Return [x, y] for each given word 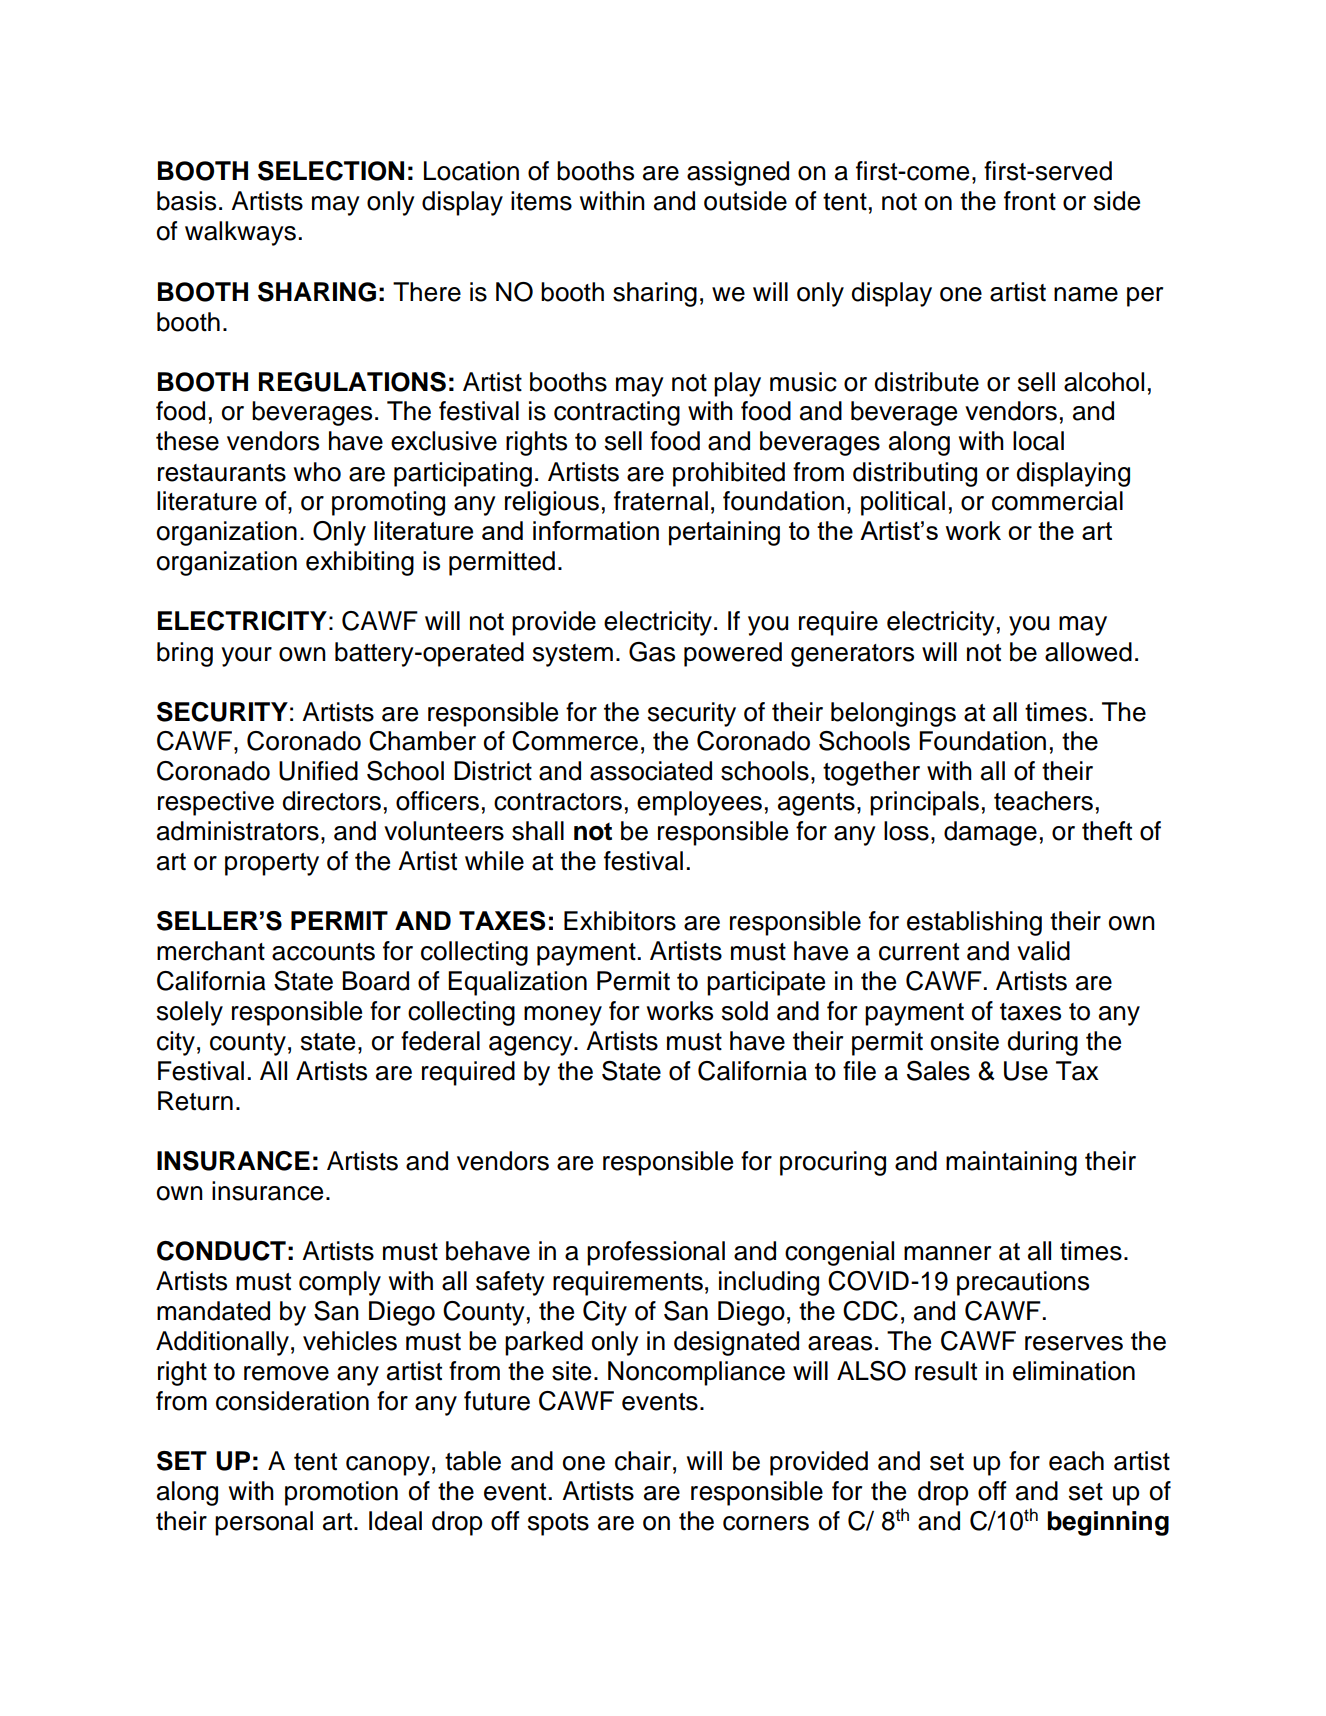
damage [990, 833]
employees [699, 803]
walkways [240, 233]
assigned [738, 173]
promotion [341, 1493]
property [272, 864]
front [1030, 201]
